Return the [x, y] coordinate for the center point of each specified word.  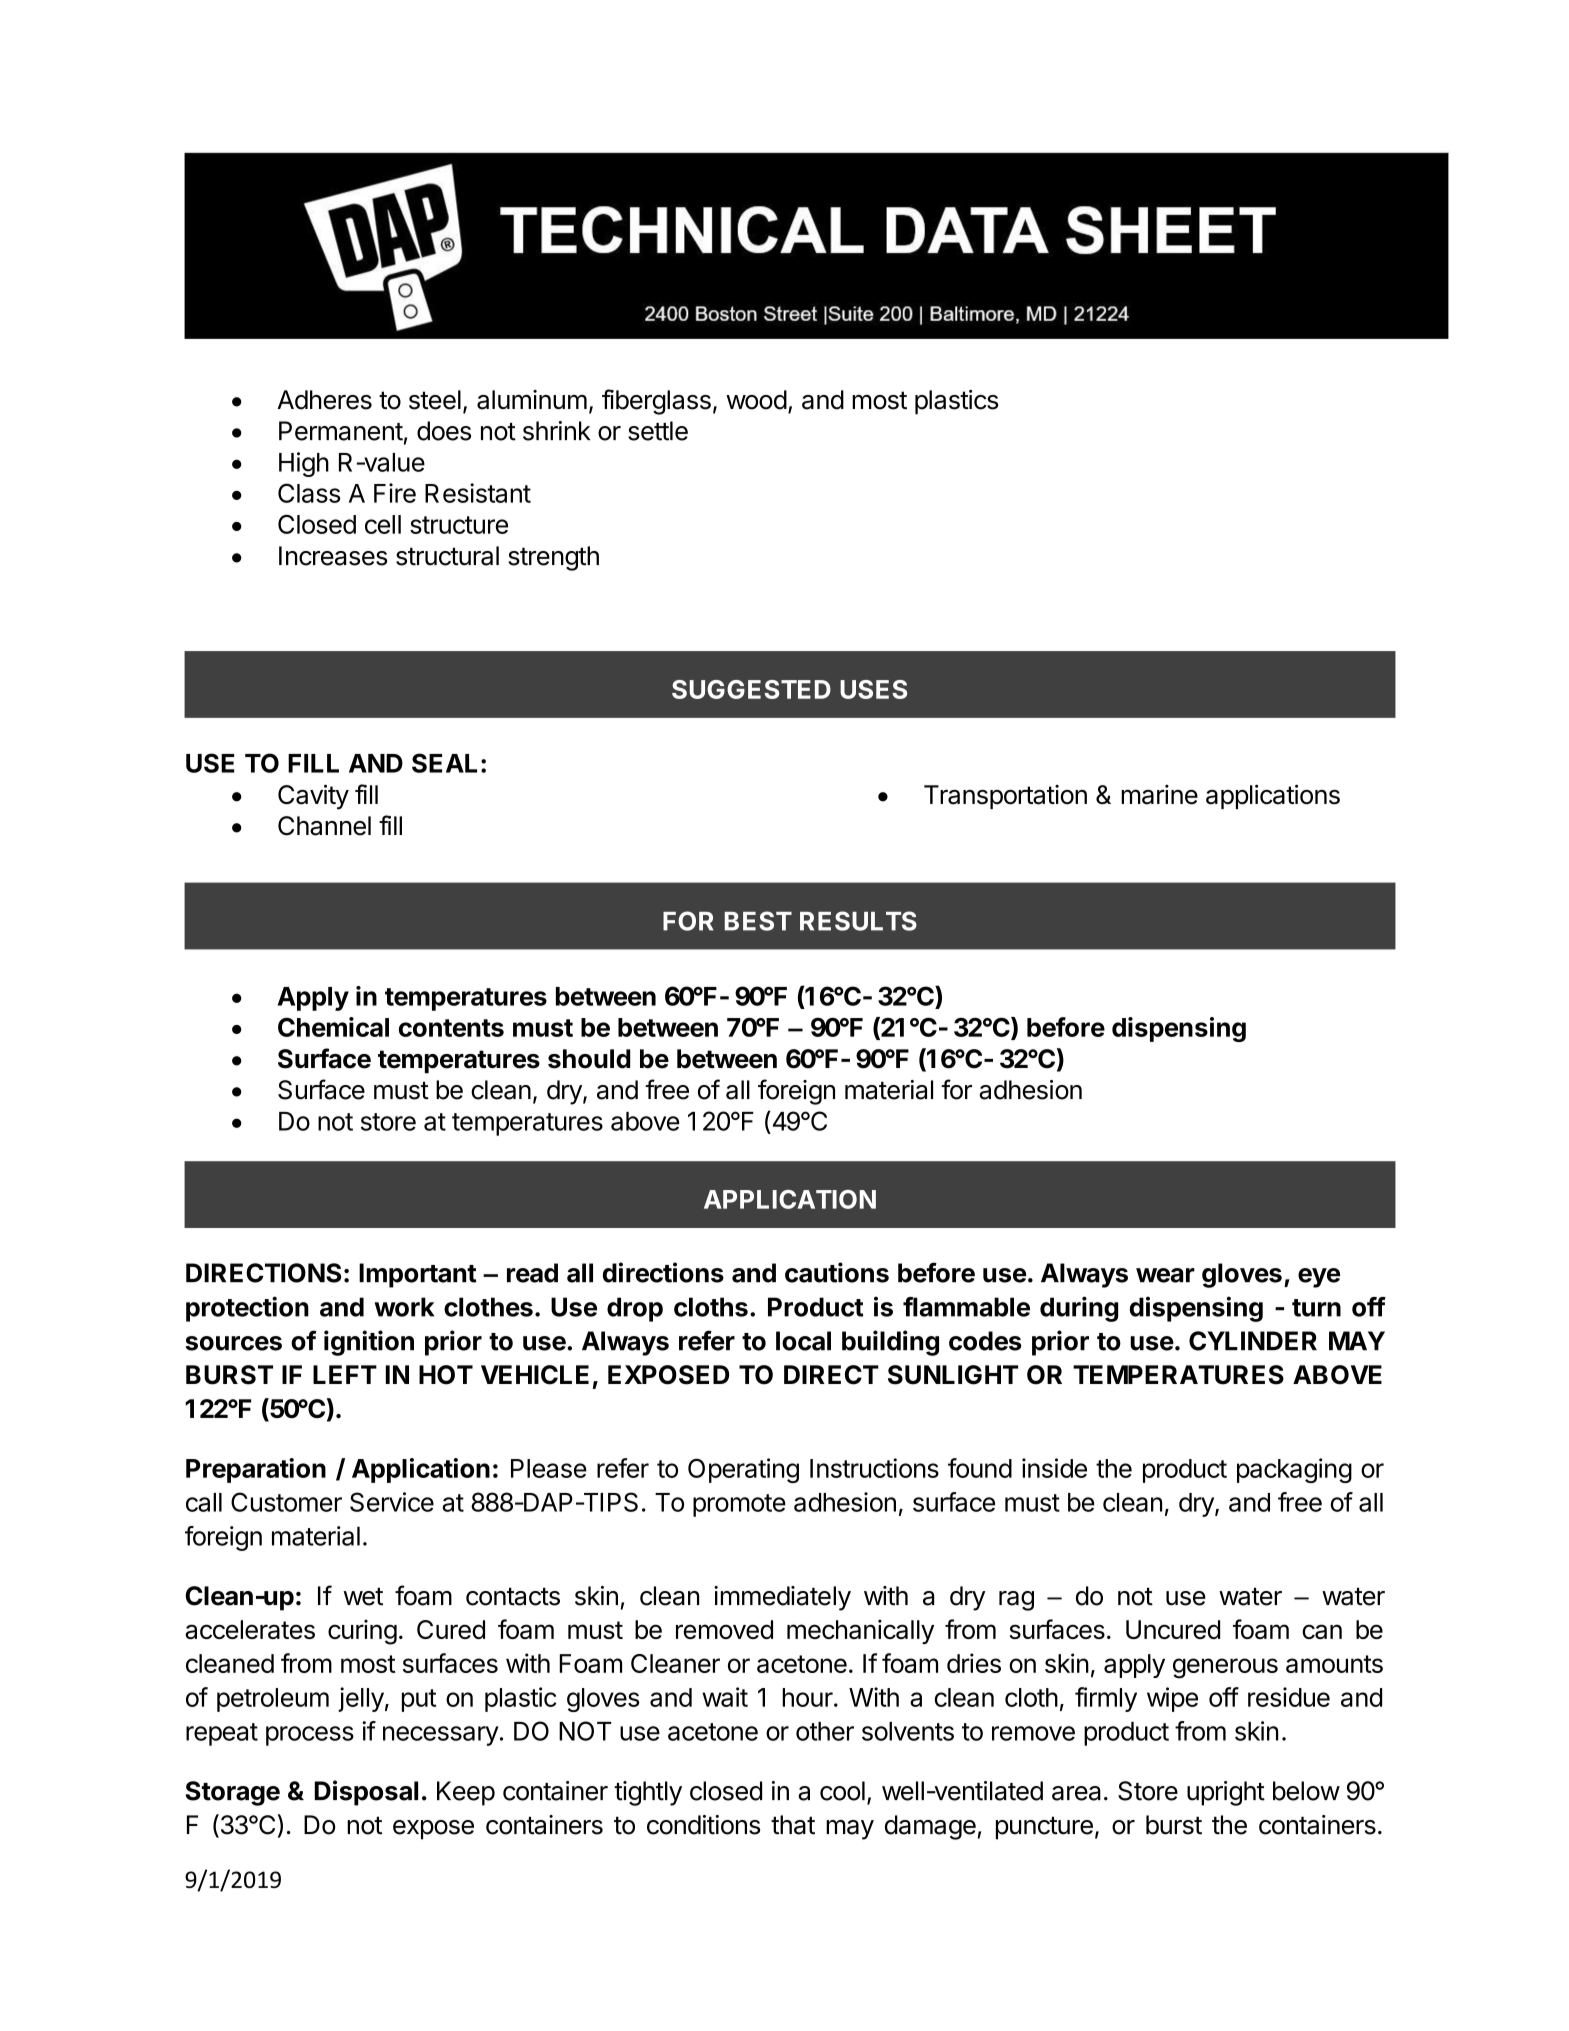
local [803, 1341]
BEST [758, 921]
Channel [324, 826]
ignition [369, 1343]
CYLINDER [1253, 1341]
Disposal [366, 1793]
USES [873, 689]
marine [1159, 795]
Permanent [341, 431]
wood [756, 400]
